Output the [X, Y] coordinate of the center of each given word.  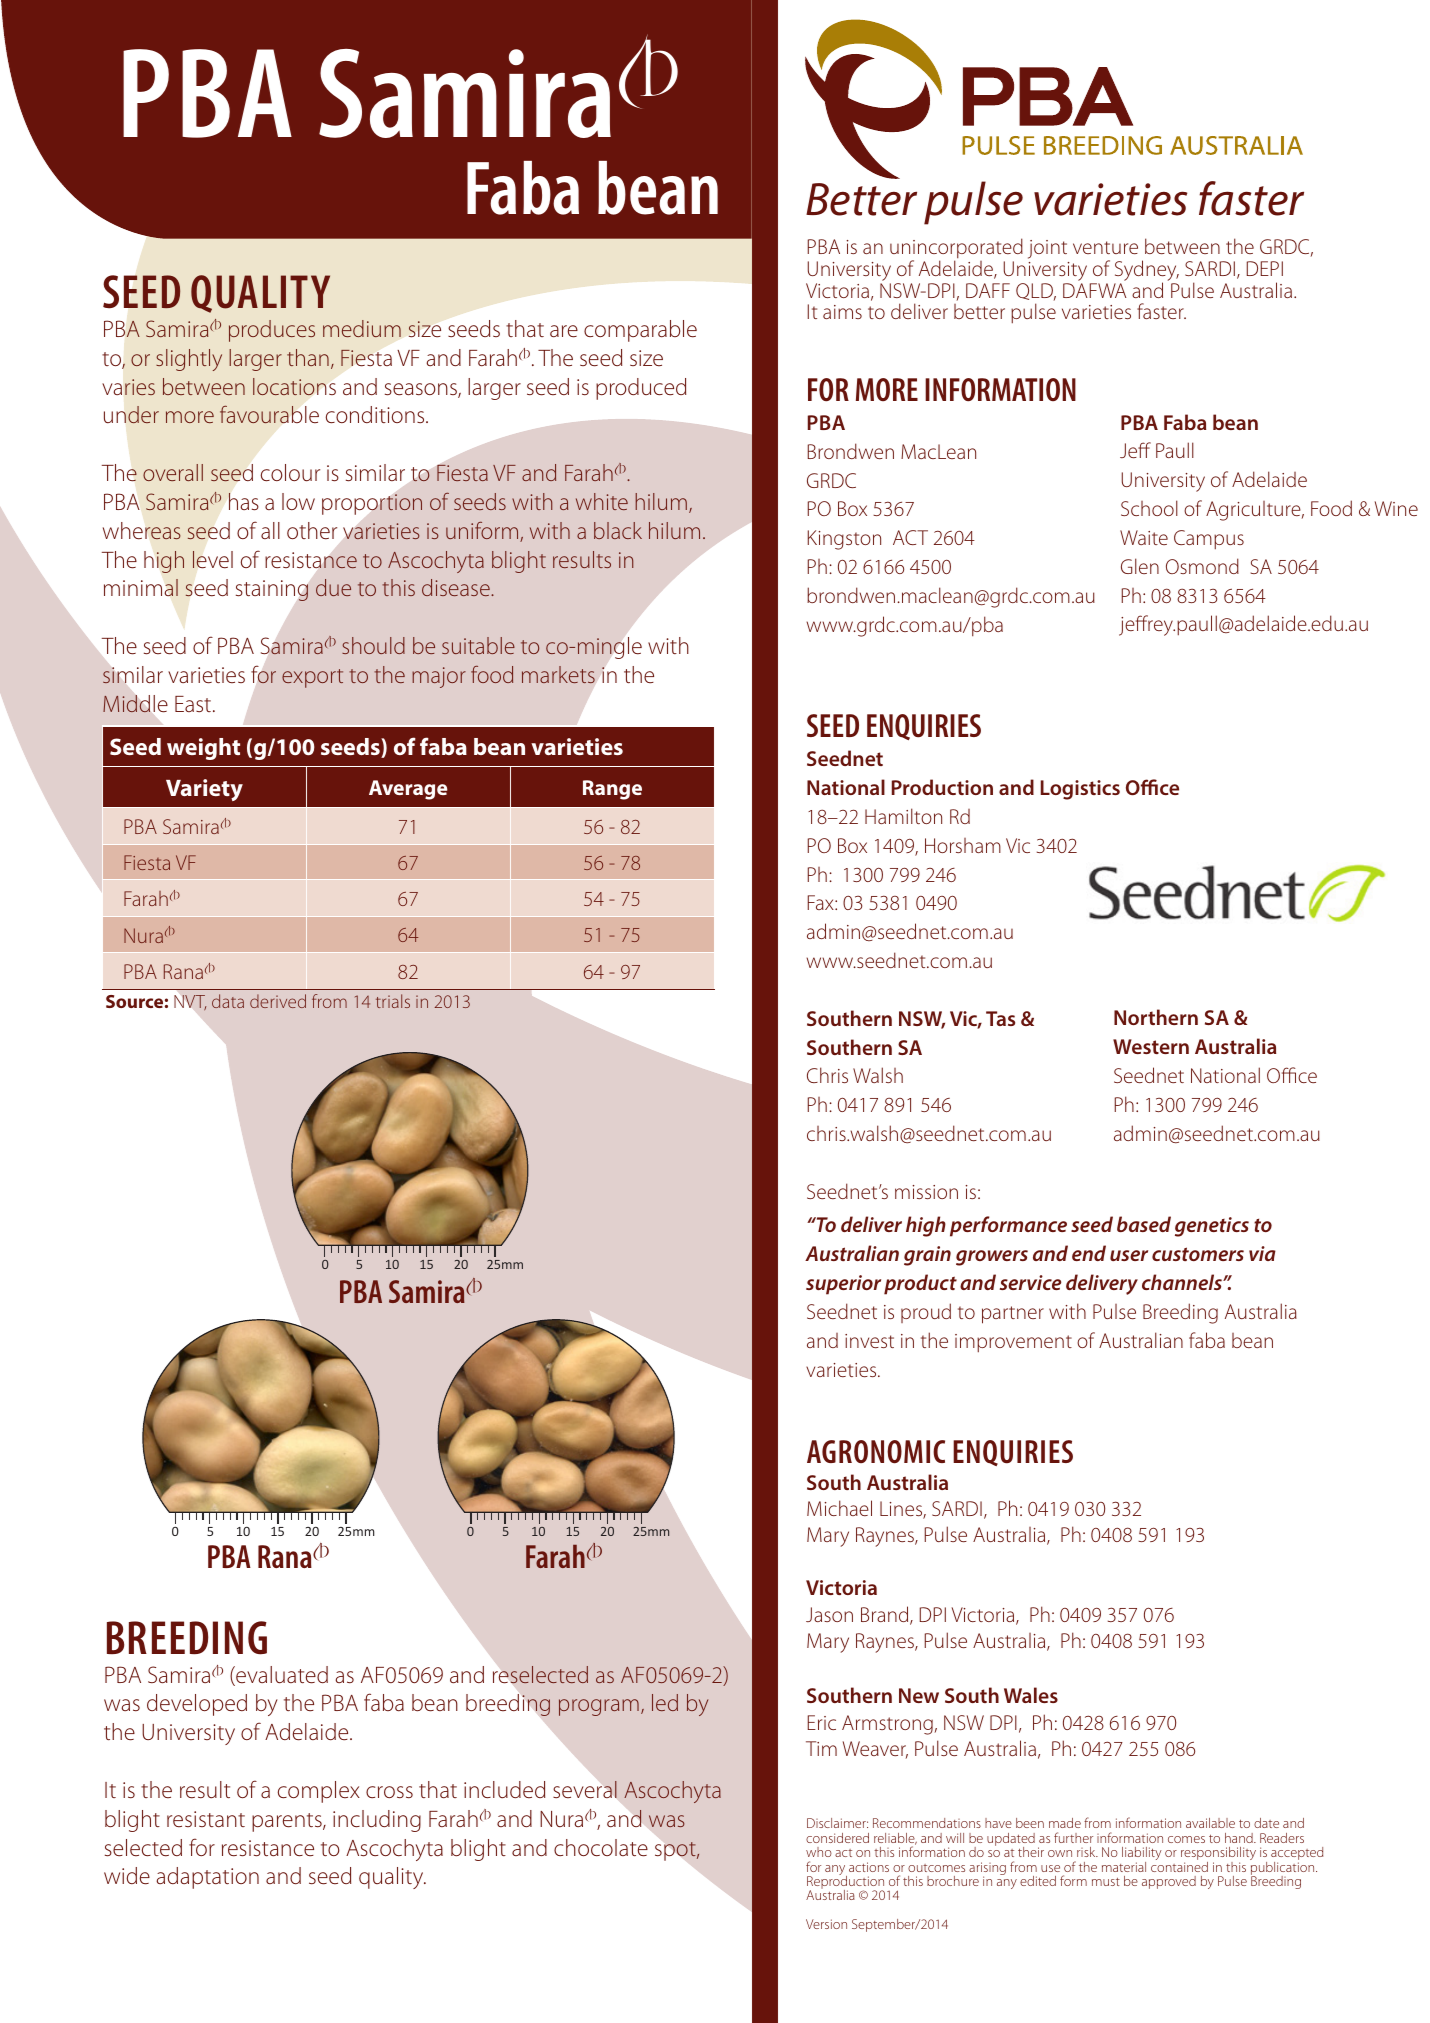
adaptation [207, 1878]
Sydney [1146, 272]
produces [272, 331]
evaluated [281, 1676]
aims [842, 312]
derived [278, 1001]
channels [1183, 1282]
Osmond [1202, 566]
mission [926, 1192]
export [312, 678]
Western [1151, 1046]
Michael [839, 1508]
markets [558, 674]
